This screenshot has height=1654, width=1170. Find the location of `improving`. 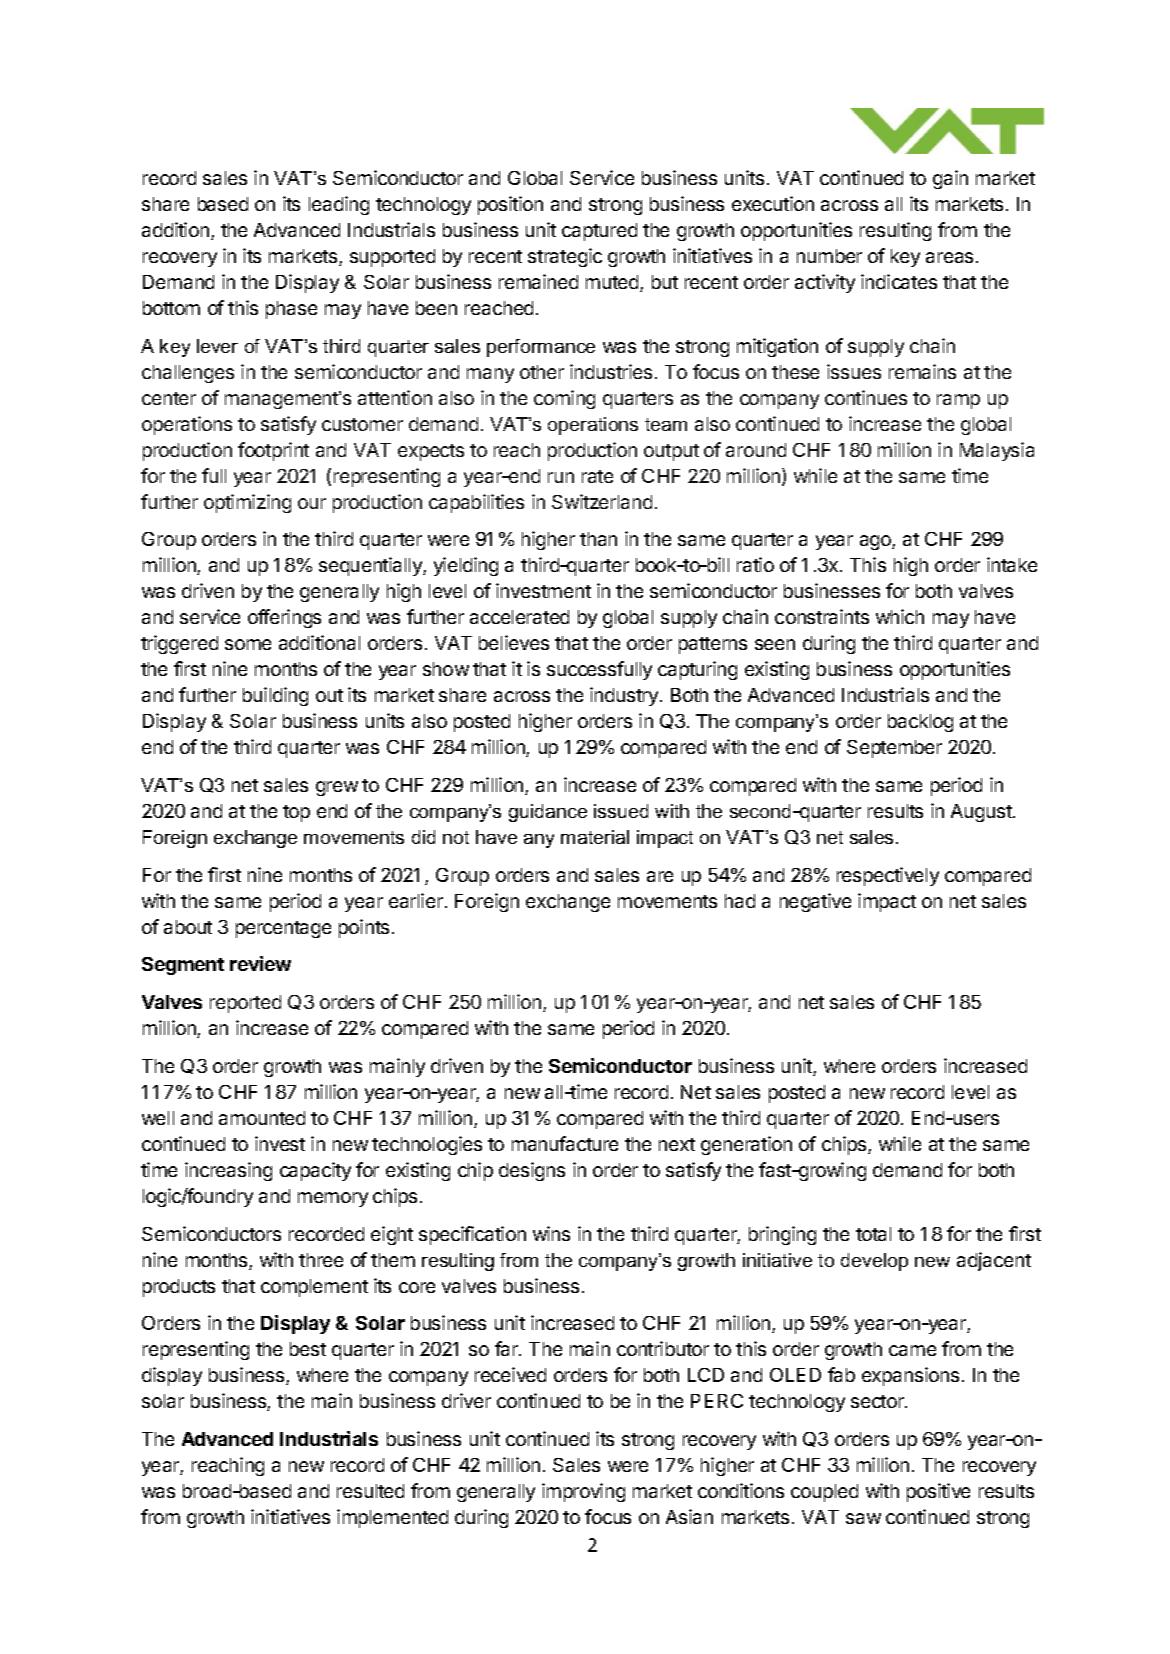

improving is located at coordinates (583, 1492).
